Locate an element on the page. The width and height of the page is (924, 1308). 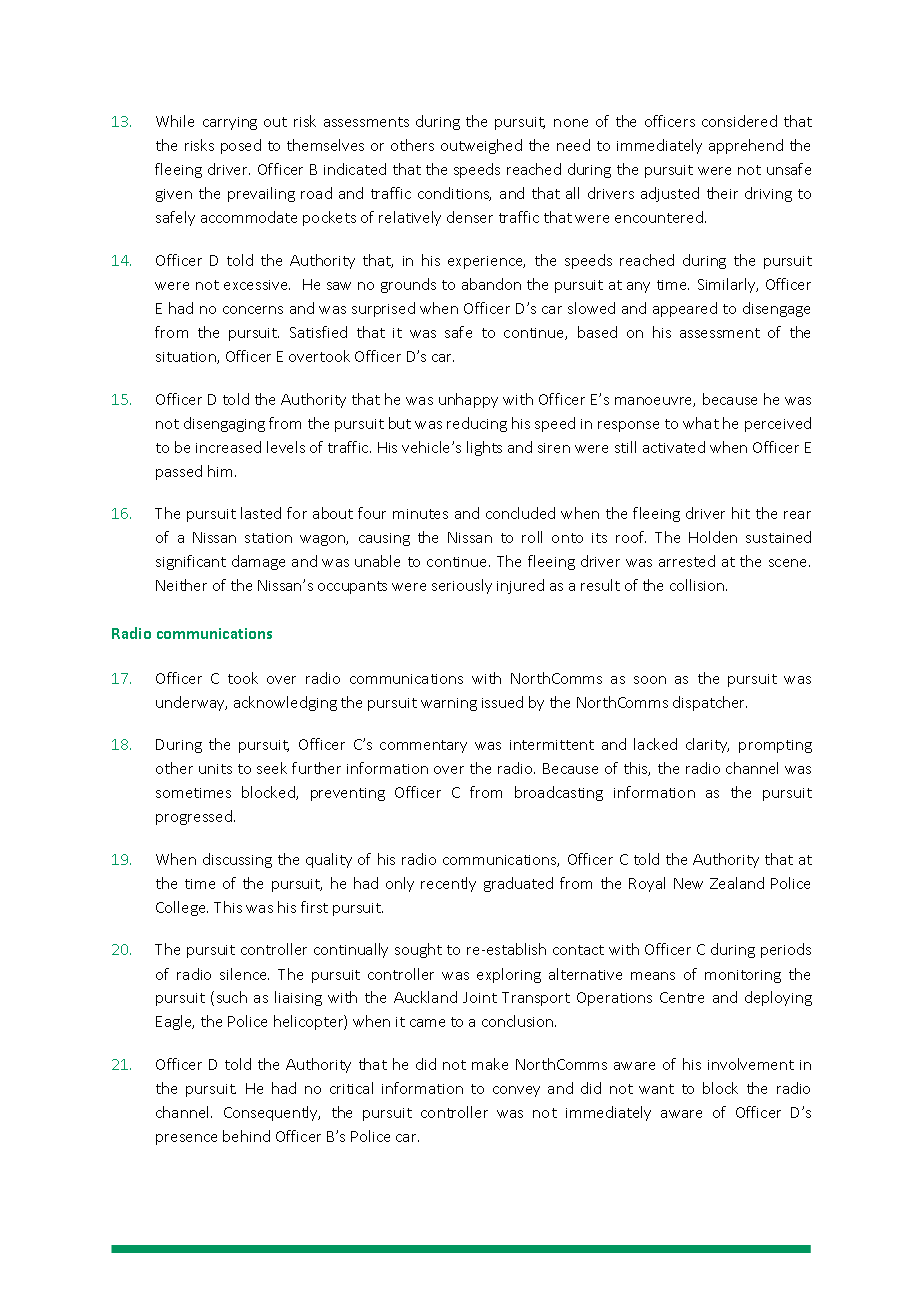
hit is located at coordinates (741, 513).
